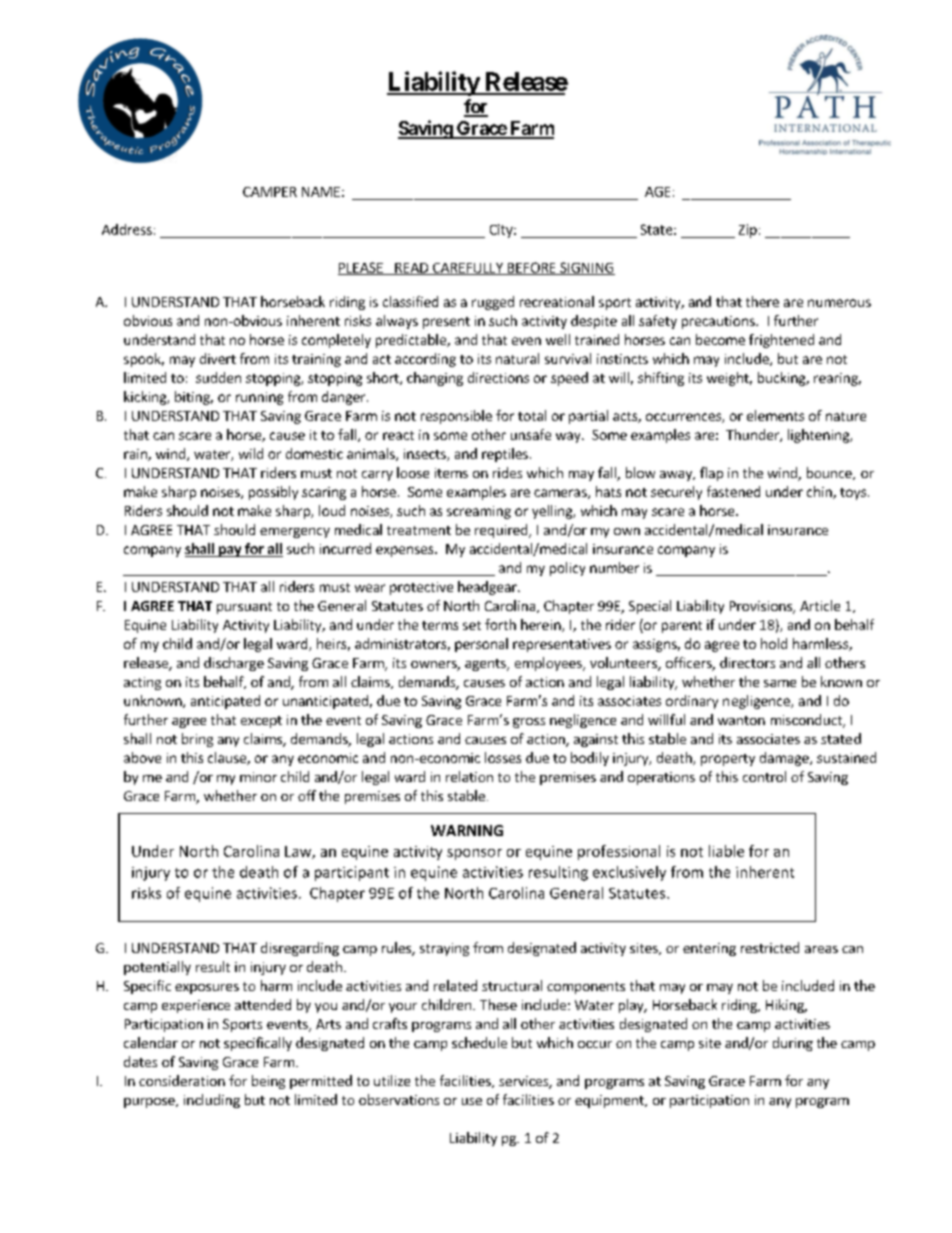 The width and height of the screenshot is (952, 1233). I want to click on consideration, so click(182, 1080).
